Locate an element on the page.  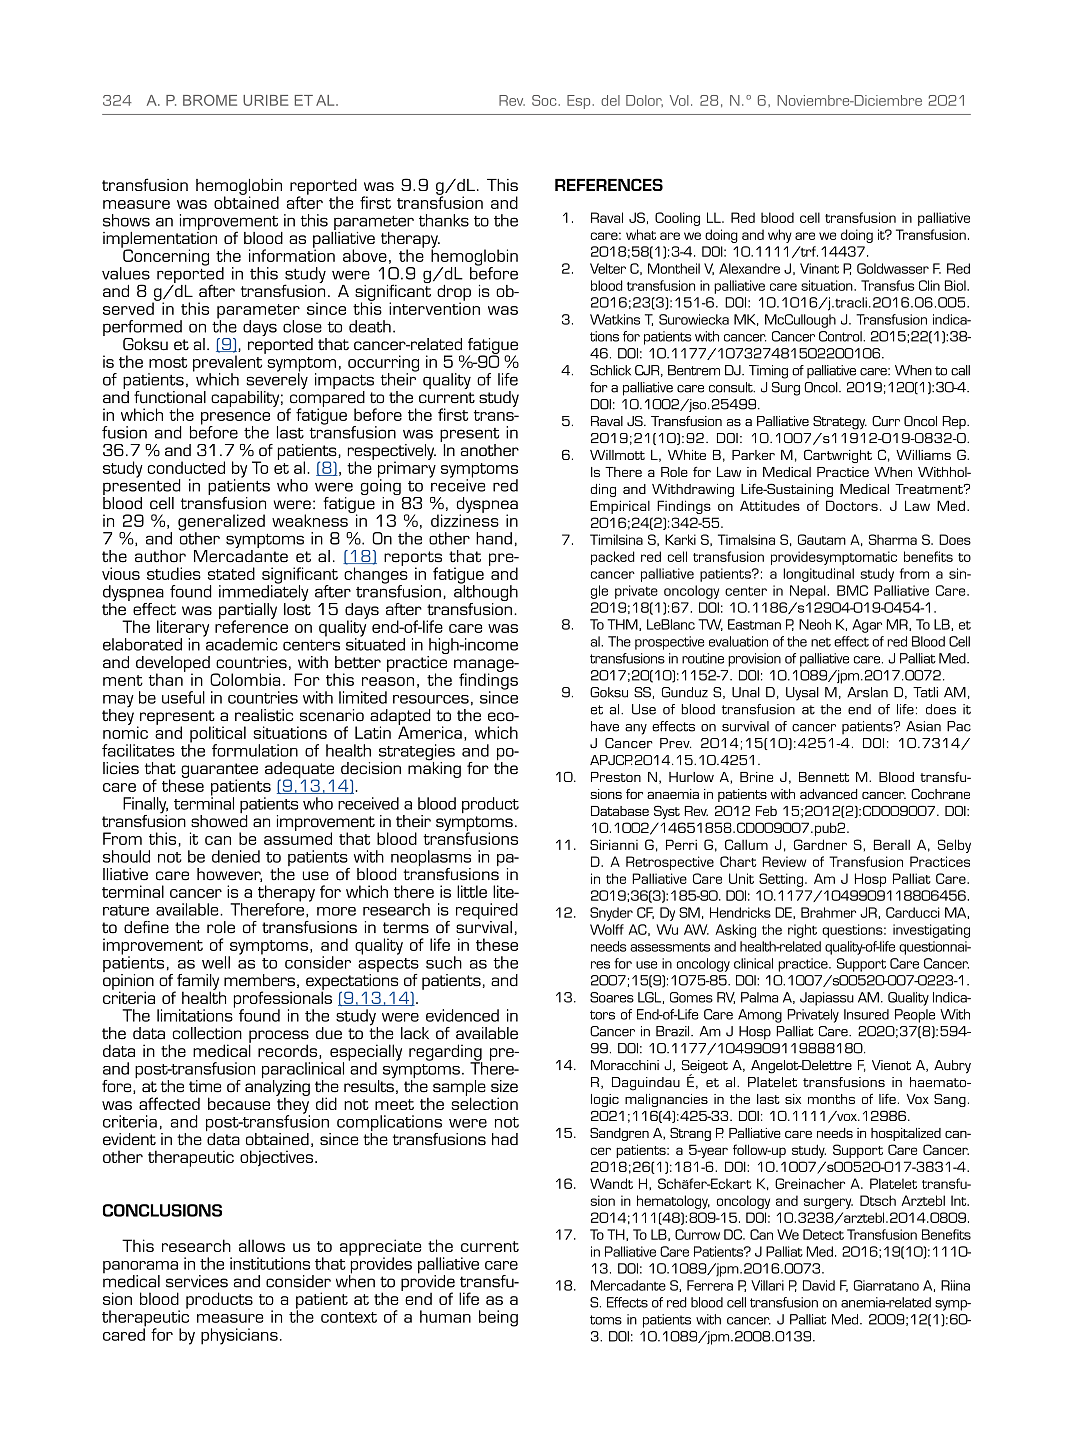
Soc is located at coordinates (544, 100).
